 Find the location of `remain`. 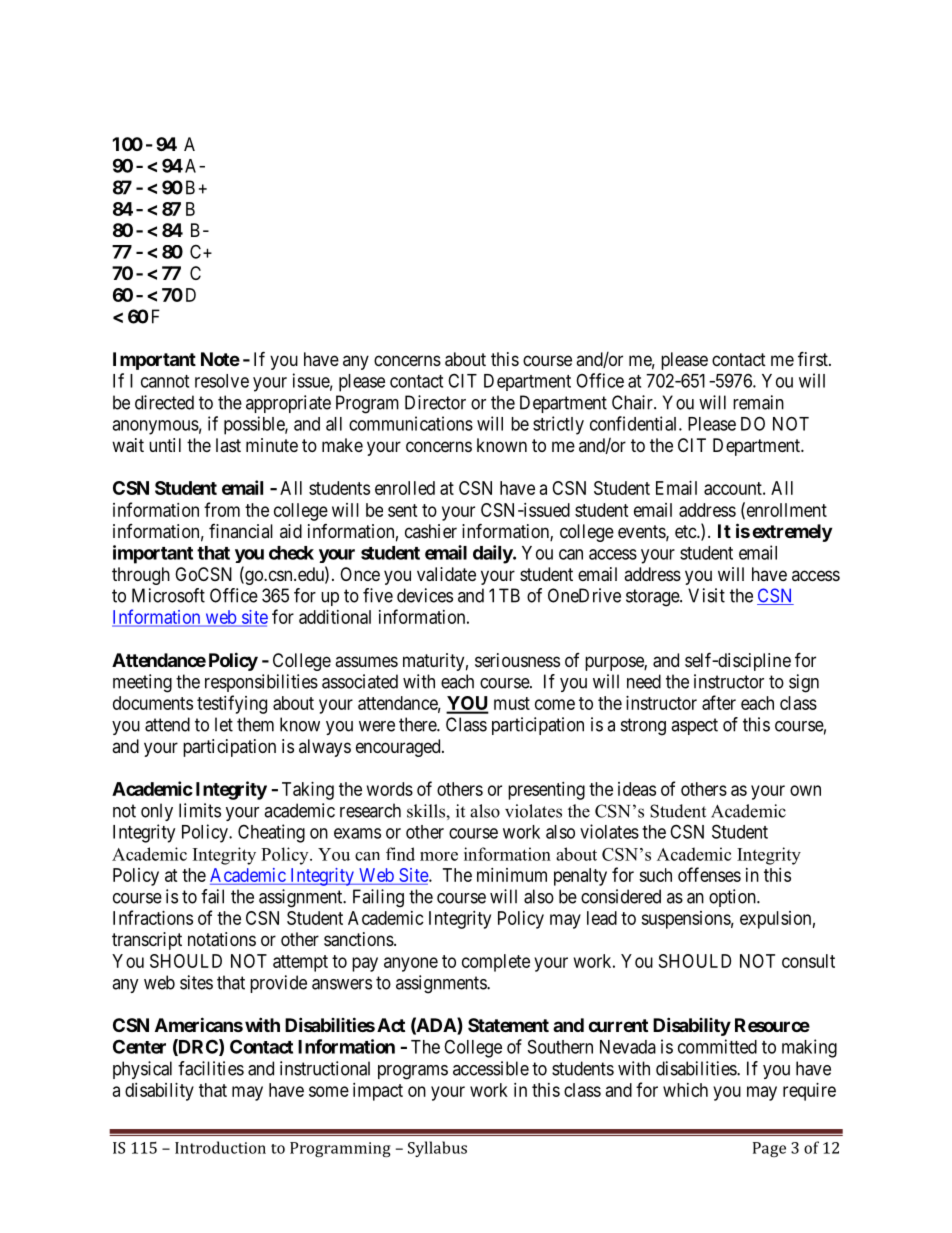

remain is located at coordinates (758, 402).
